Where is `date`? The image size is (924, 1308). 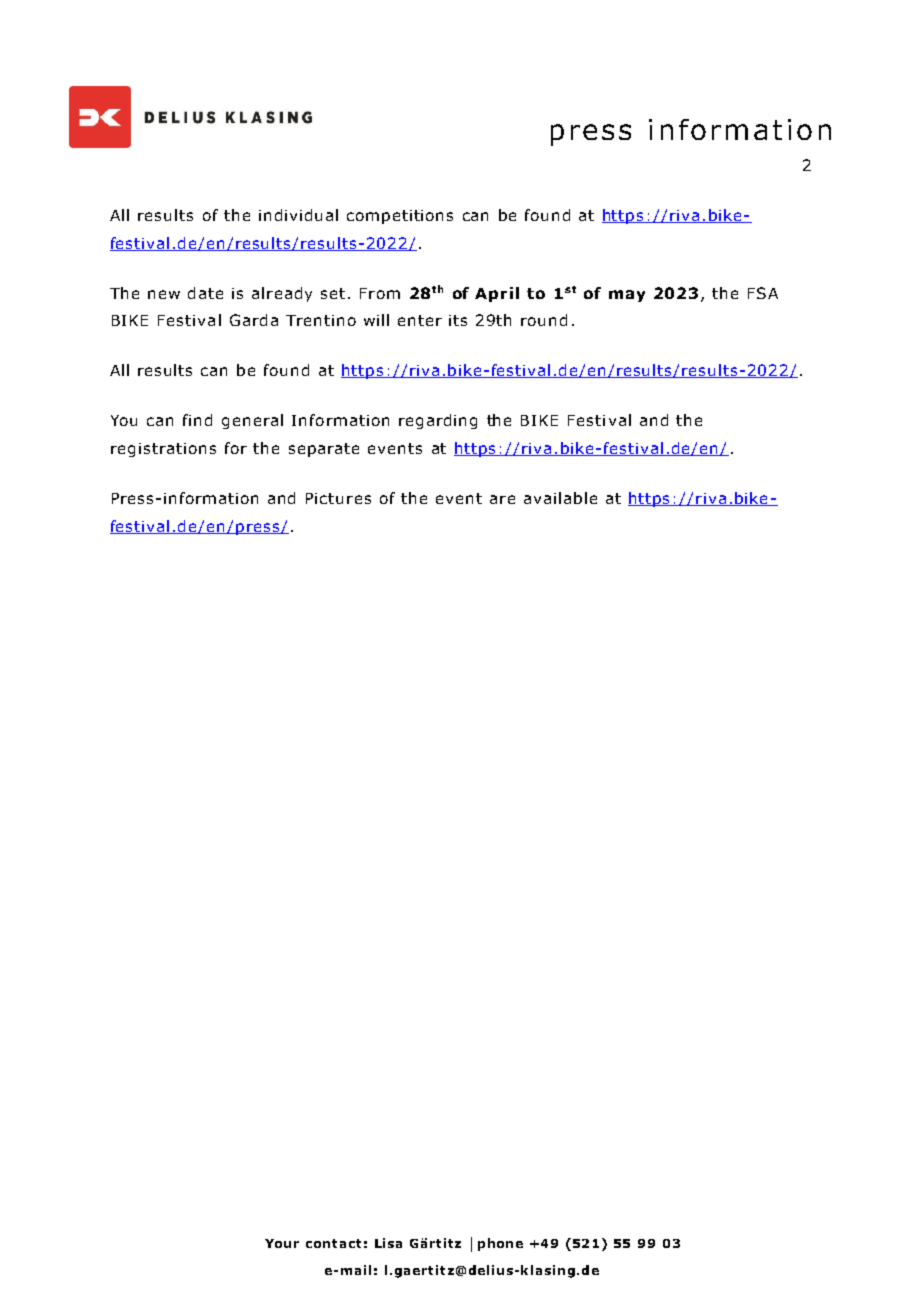 date is located at coordinates (205, 293).
